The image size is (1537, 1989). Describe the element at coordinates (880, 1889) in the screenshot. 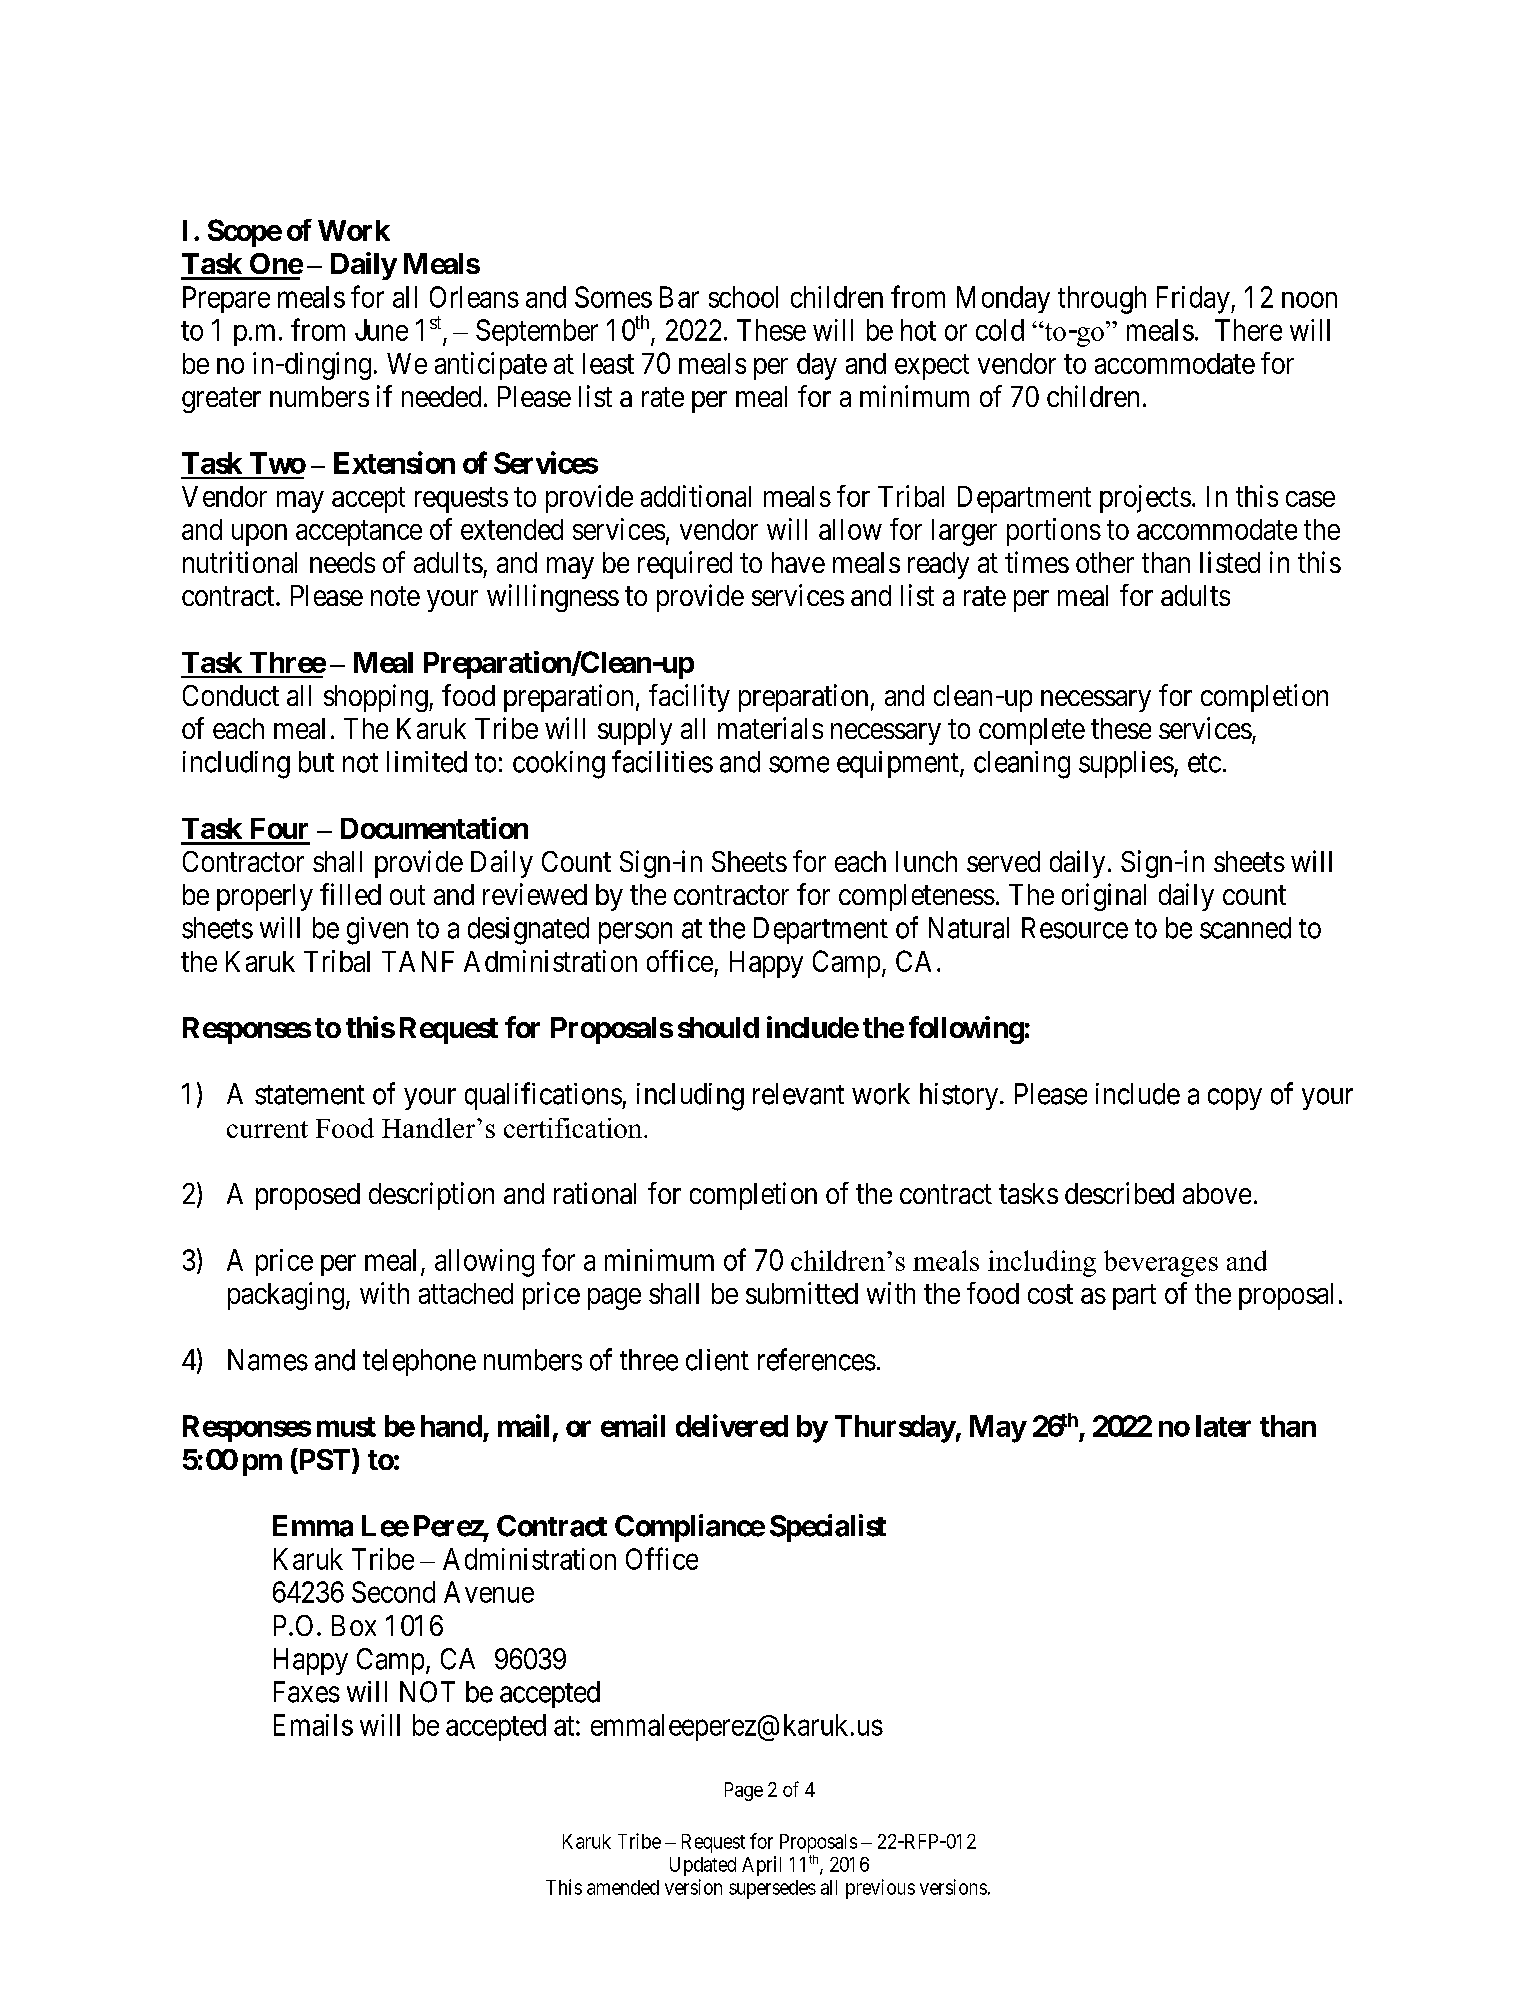

I see `previous` at that location.
